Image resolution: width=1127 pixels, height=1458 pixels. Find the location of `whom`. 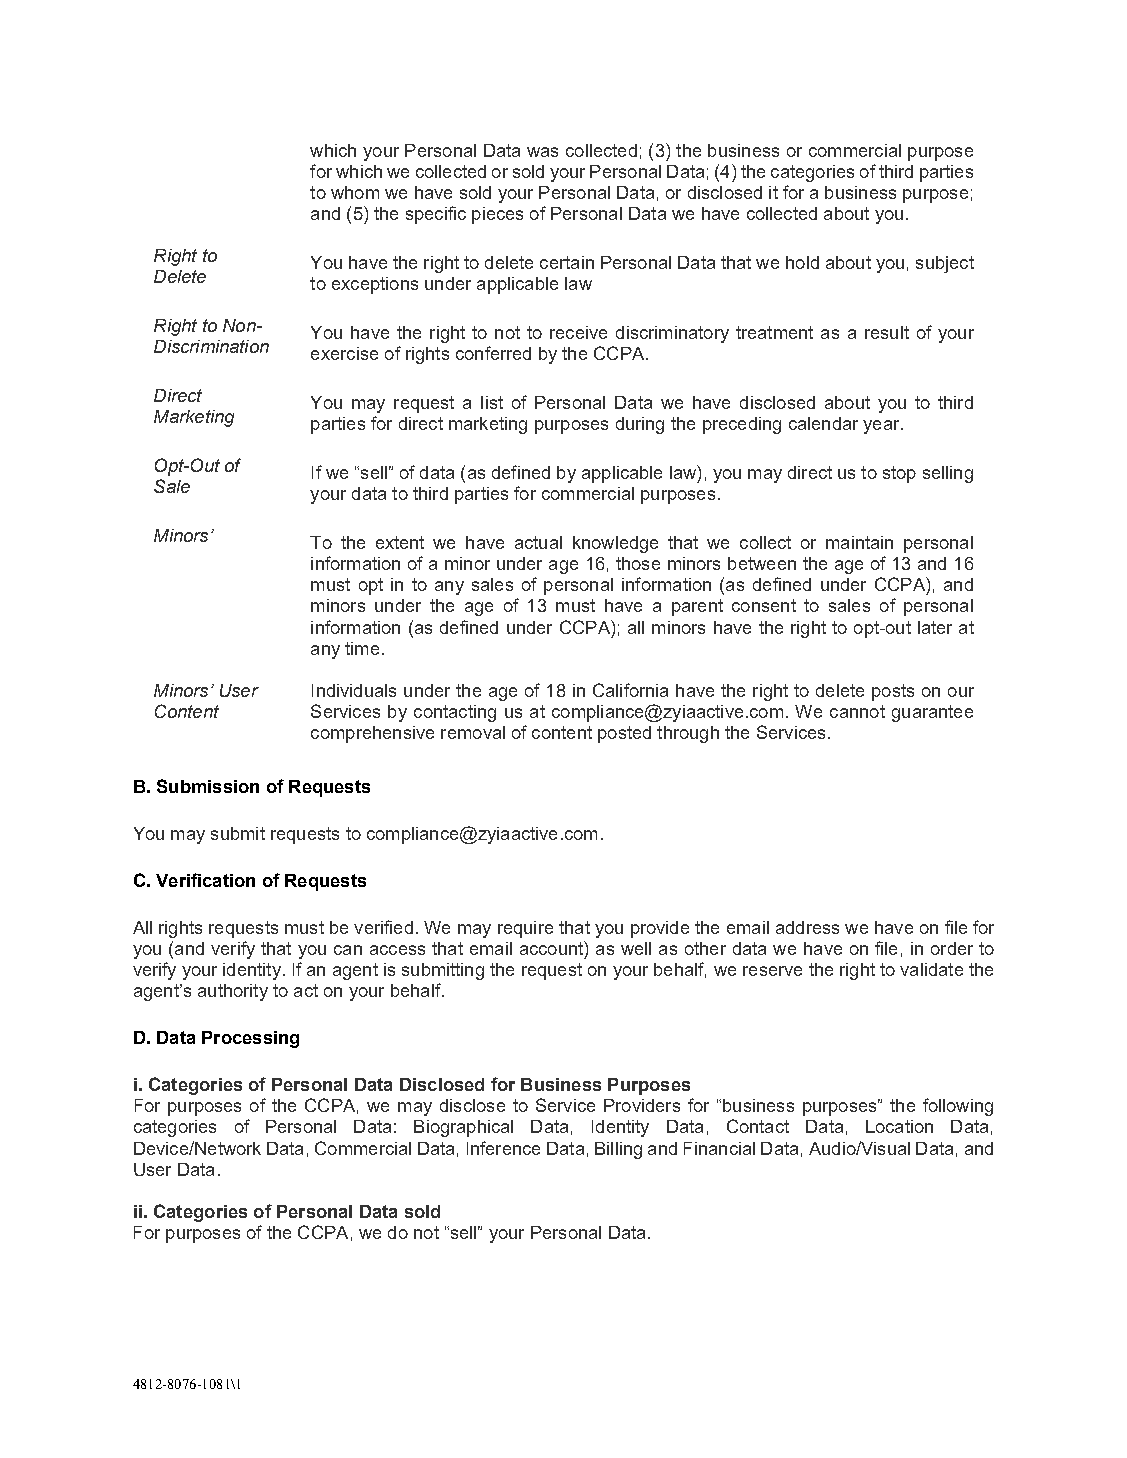

whom is located at coordinates (355, 192).
